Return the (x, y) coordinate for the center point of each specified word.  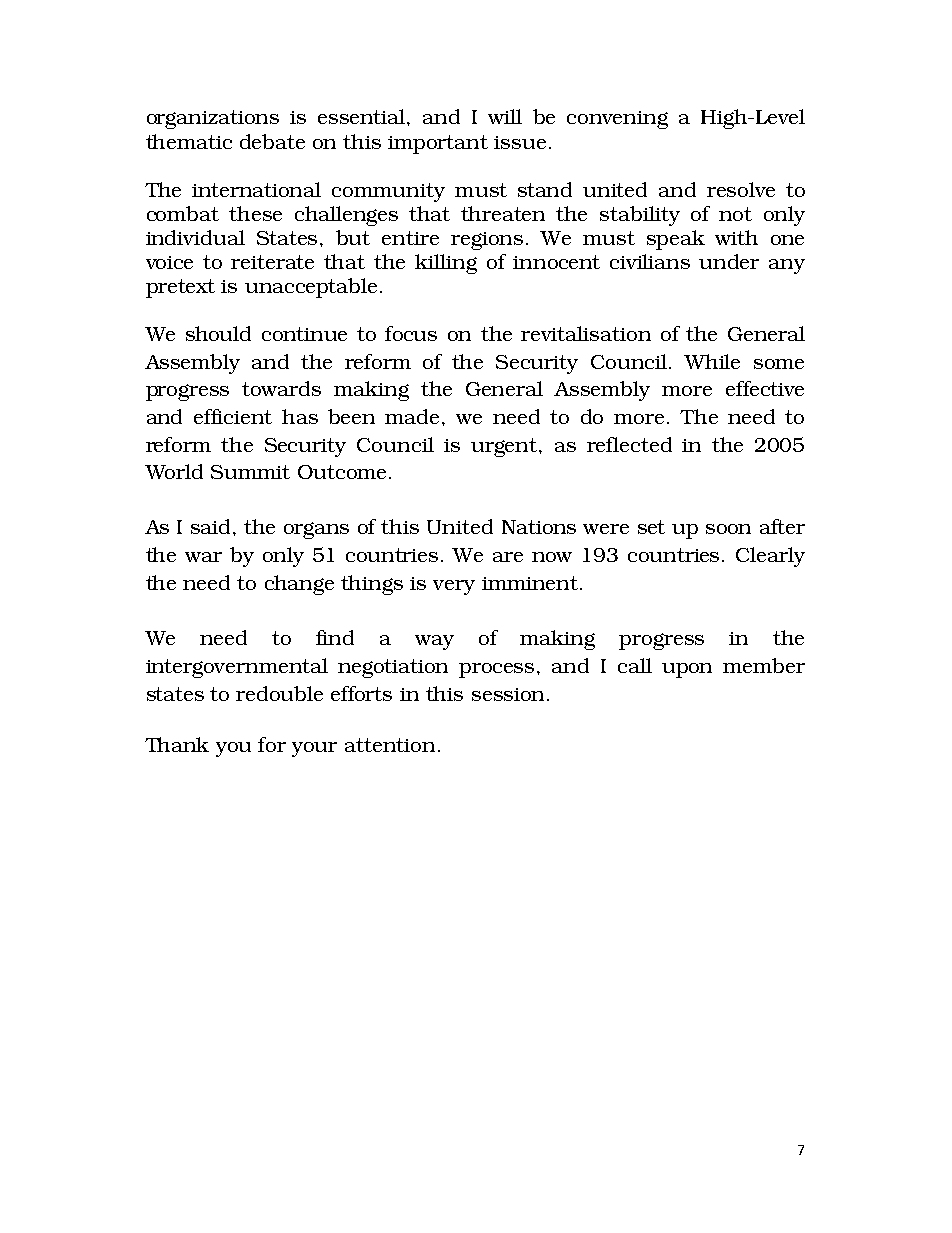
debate (272, 141)
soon (728, 529)
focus (411, 333)
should (218, 333)
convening (617, 120)
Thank (177, 744)
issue (520, 142)
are (508, 557)
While (712, 361)
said (212, 526)
